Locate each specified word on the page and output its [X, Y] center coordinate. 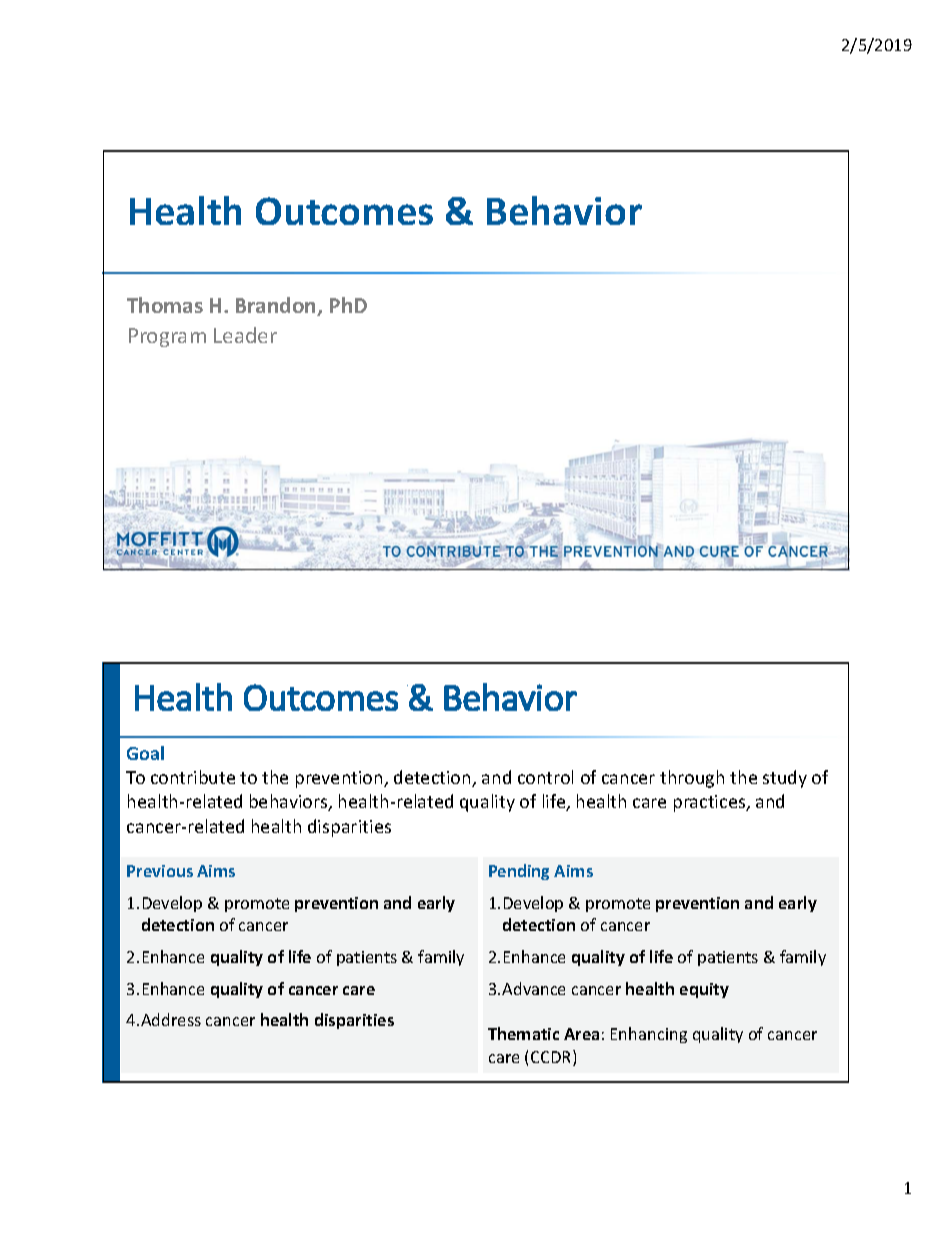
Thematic [523, 1033]
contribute [193, 777]
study [785, 779]
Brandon [277, 306]
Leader [245, 335]
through [692, 779]
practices [711, 803]
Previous [160, 871]
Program [167, 337]
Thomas [165, 305]
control [545, 777]
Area [581, 1034]
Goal [145, 753]
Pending [519, 872]
